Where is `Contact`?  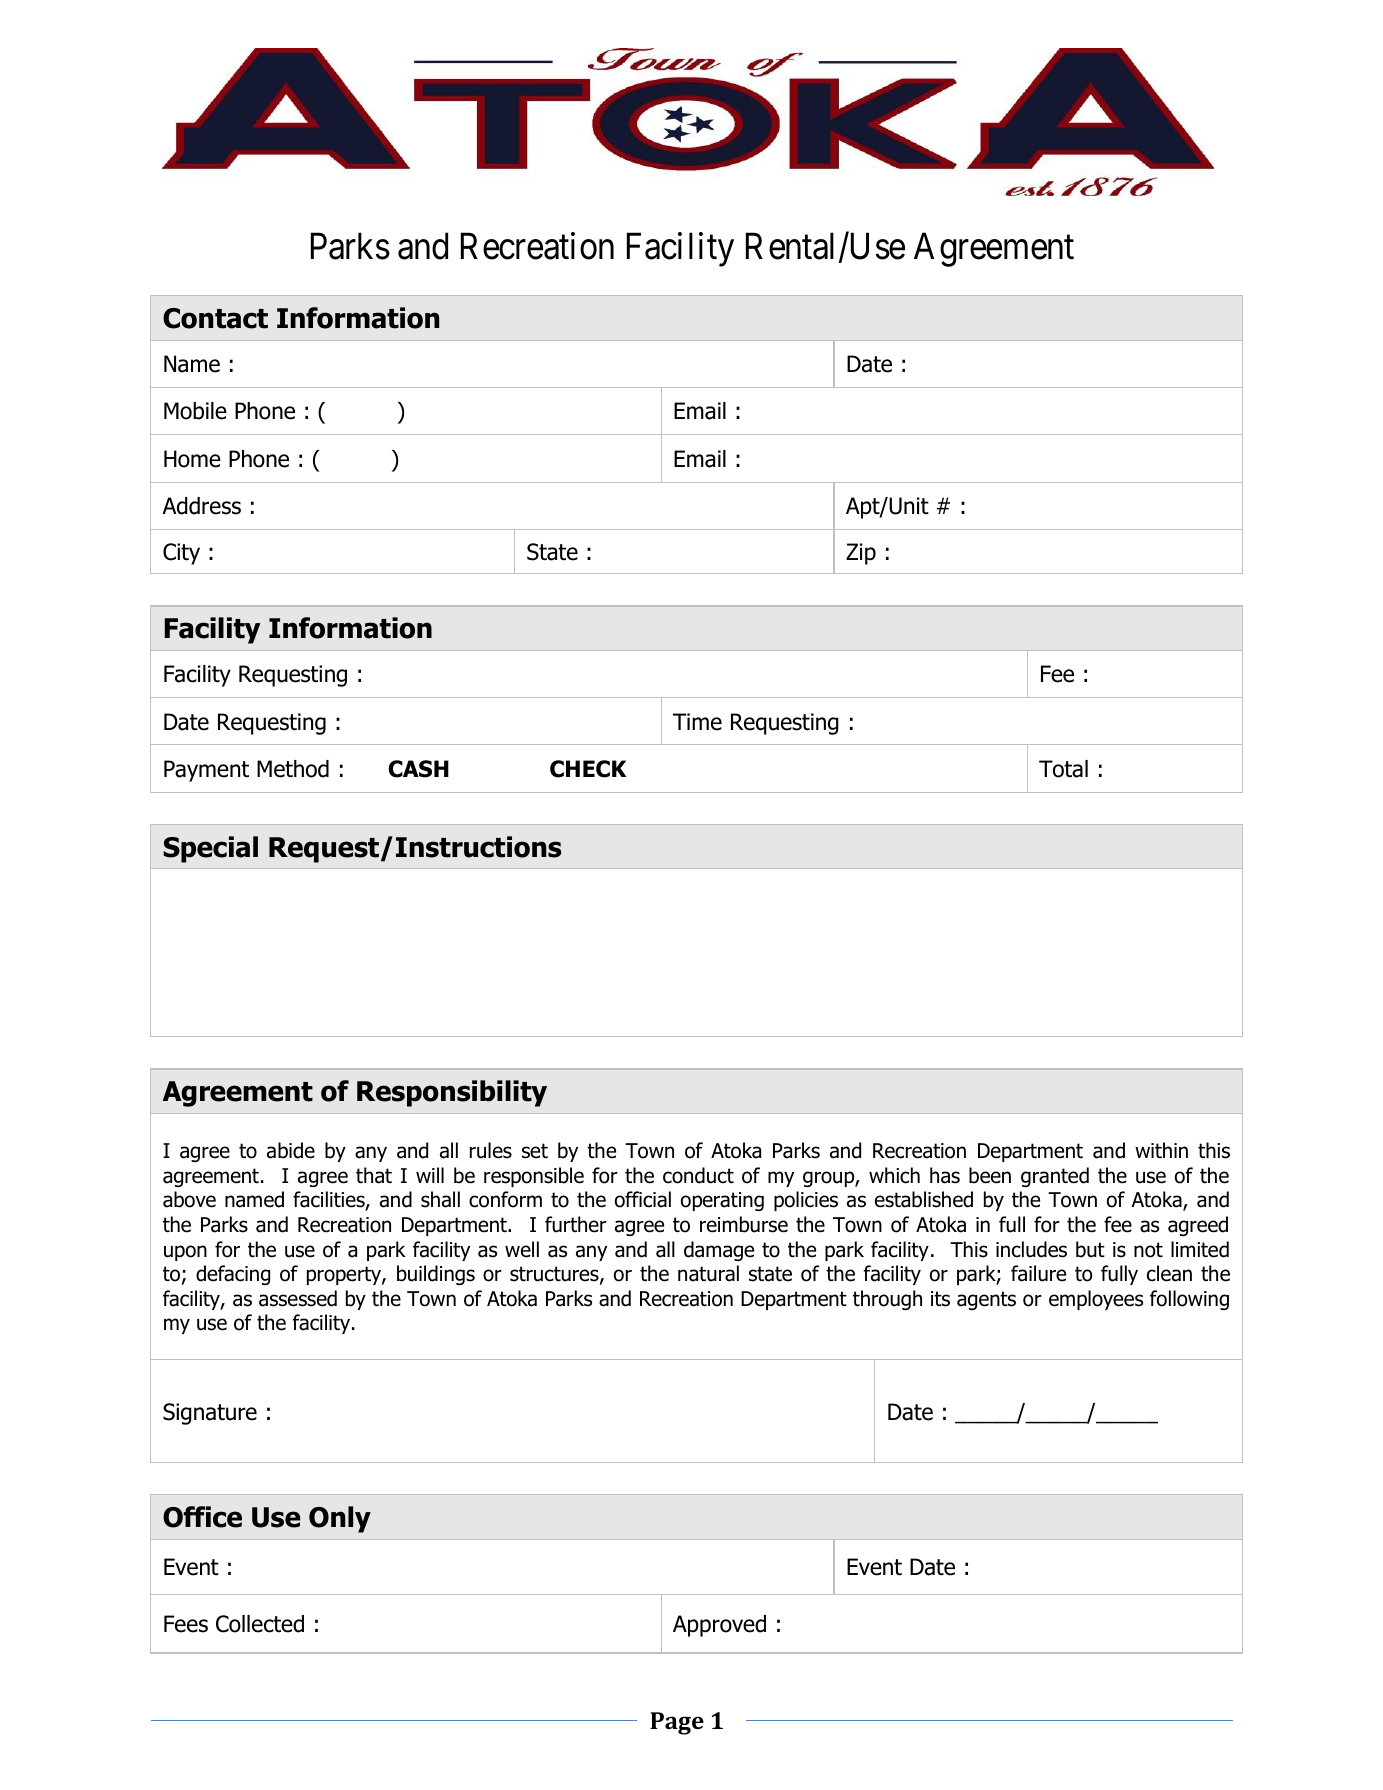
Contact is located at coordinates (215, 318).
